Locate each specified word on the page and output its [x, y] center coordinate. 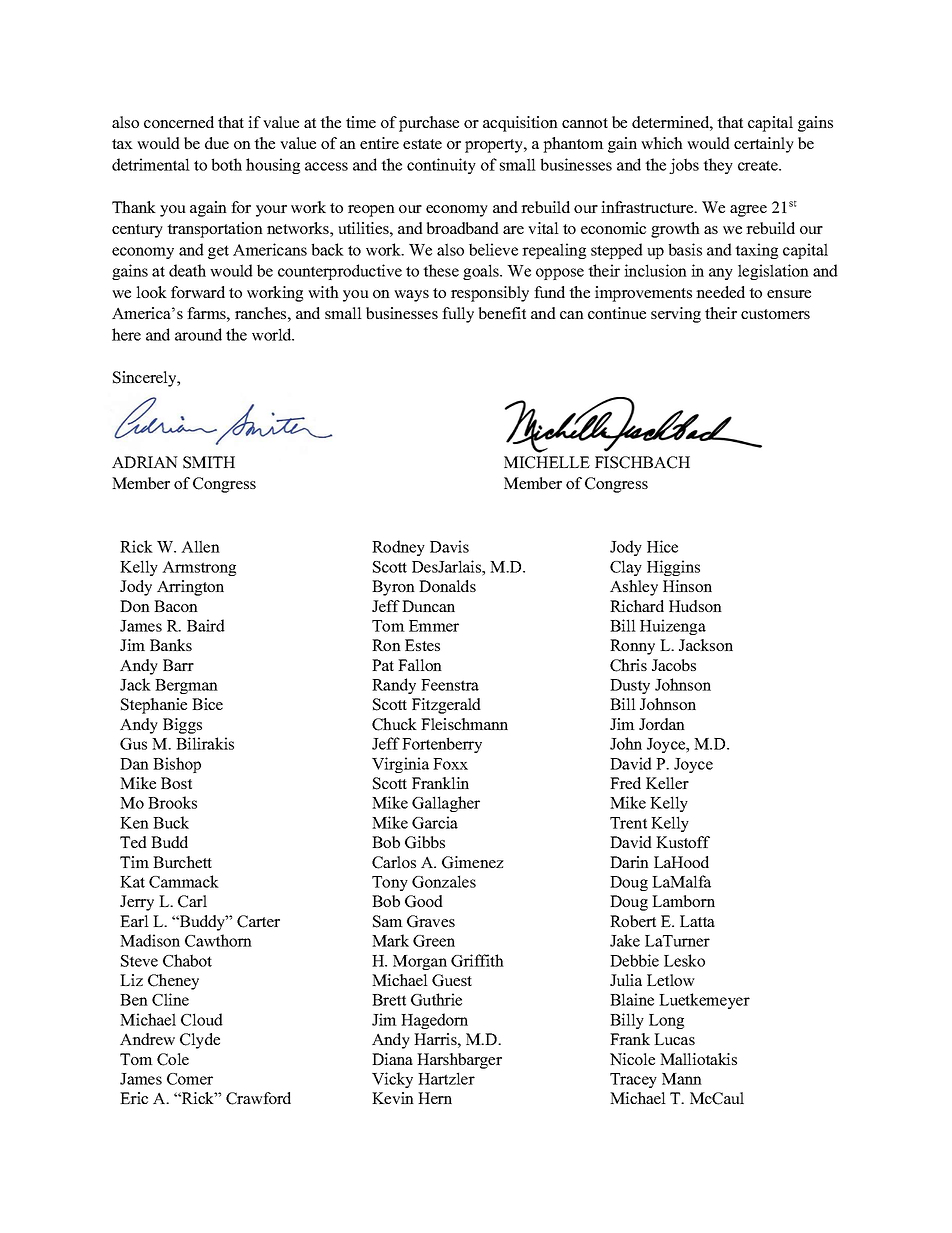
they [718, 166]
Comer [190, 1079]
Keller [667, 783]
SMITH [209, 462]
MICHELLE [547, 462]
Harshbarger [459, 1061]
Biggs [182, 726]
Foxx [450, 764]
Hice [662, 546]
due [217, 143]
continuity [441, 166]
